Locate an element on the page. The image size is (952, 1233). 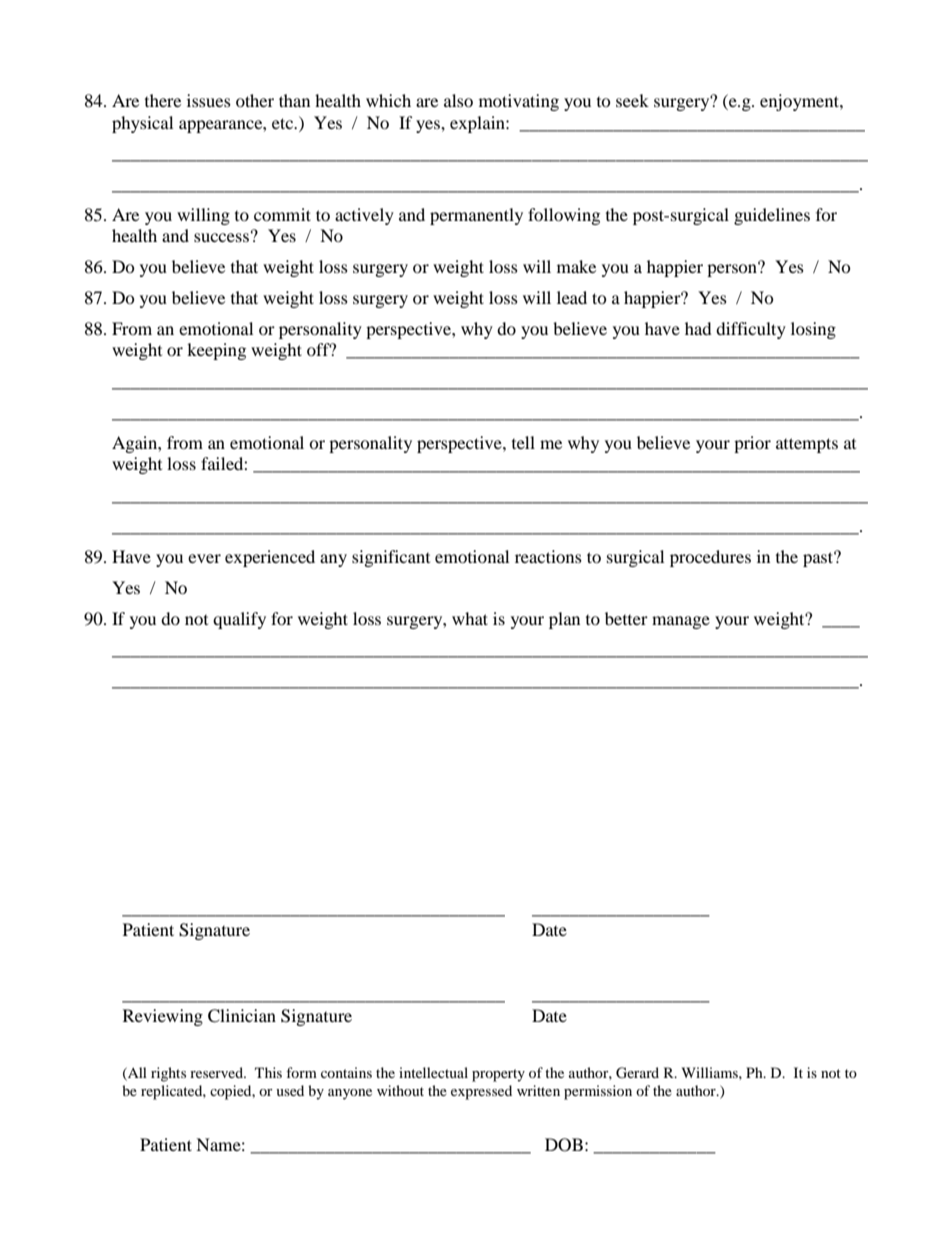
lead is located at coordinates (572, 297).
